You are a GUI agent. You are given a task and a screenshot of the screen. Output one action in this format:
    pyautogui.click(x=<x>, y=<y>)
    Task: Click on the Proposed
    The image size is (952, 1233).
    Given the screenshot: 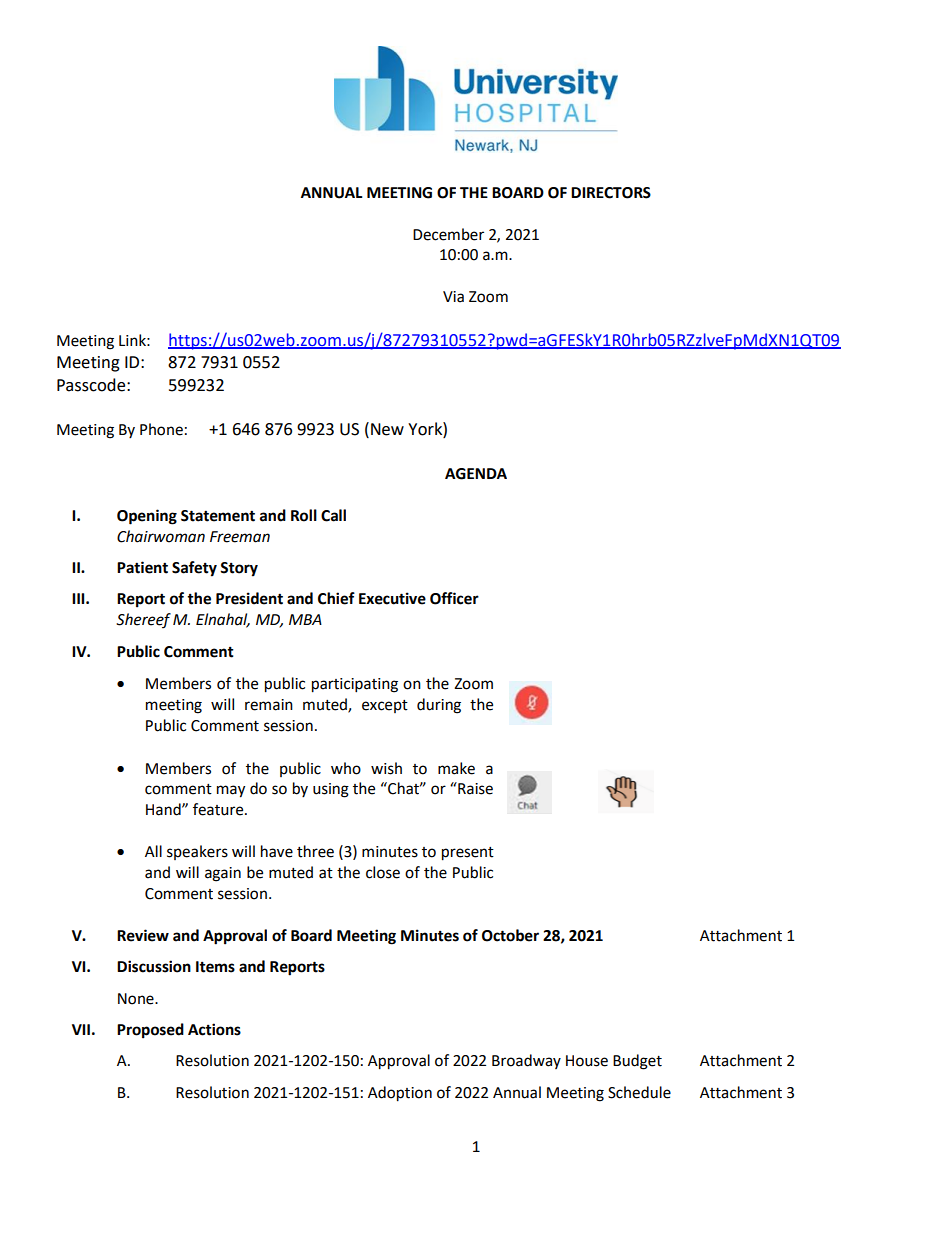 What is the action you would take?
    pyautogui.click(x=150, y=1031)
